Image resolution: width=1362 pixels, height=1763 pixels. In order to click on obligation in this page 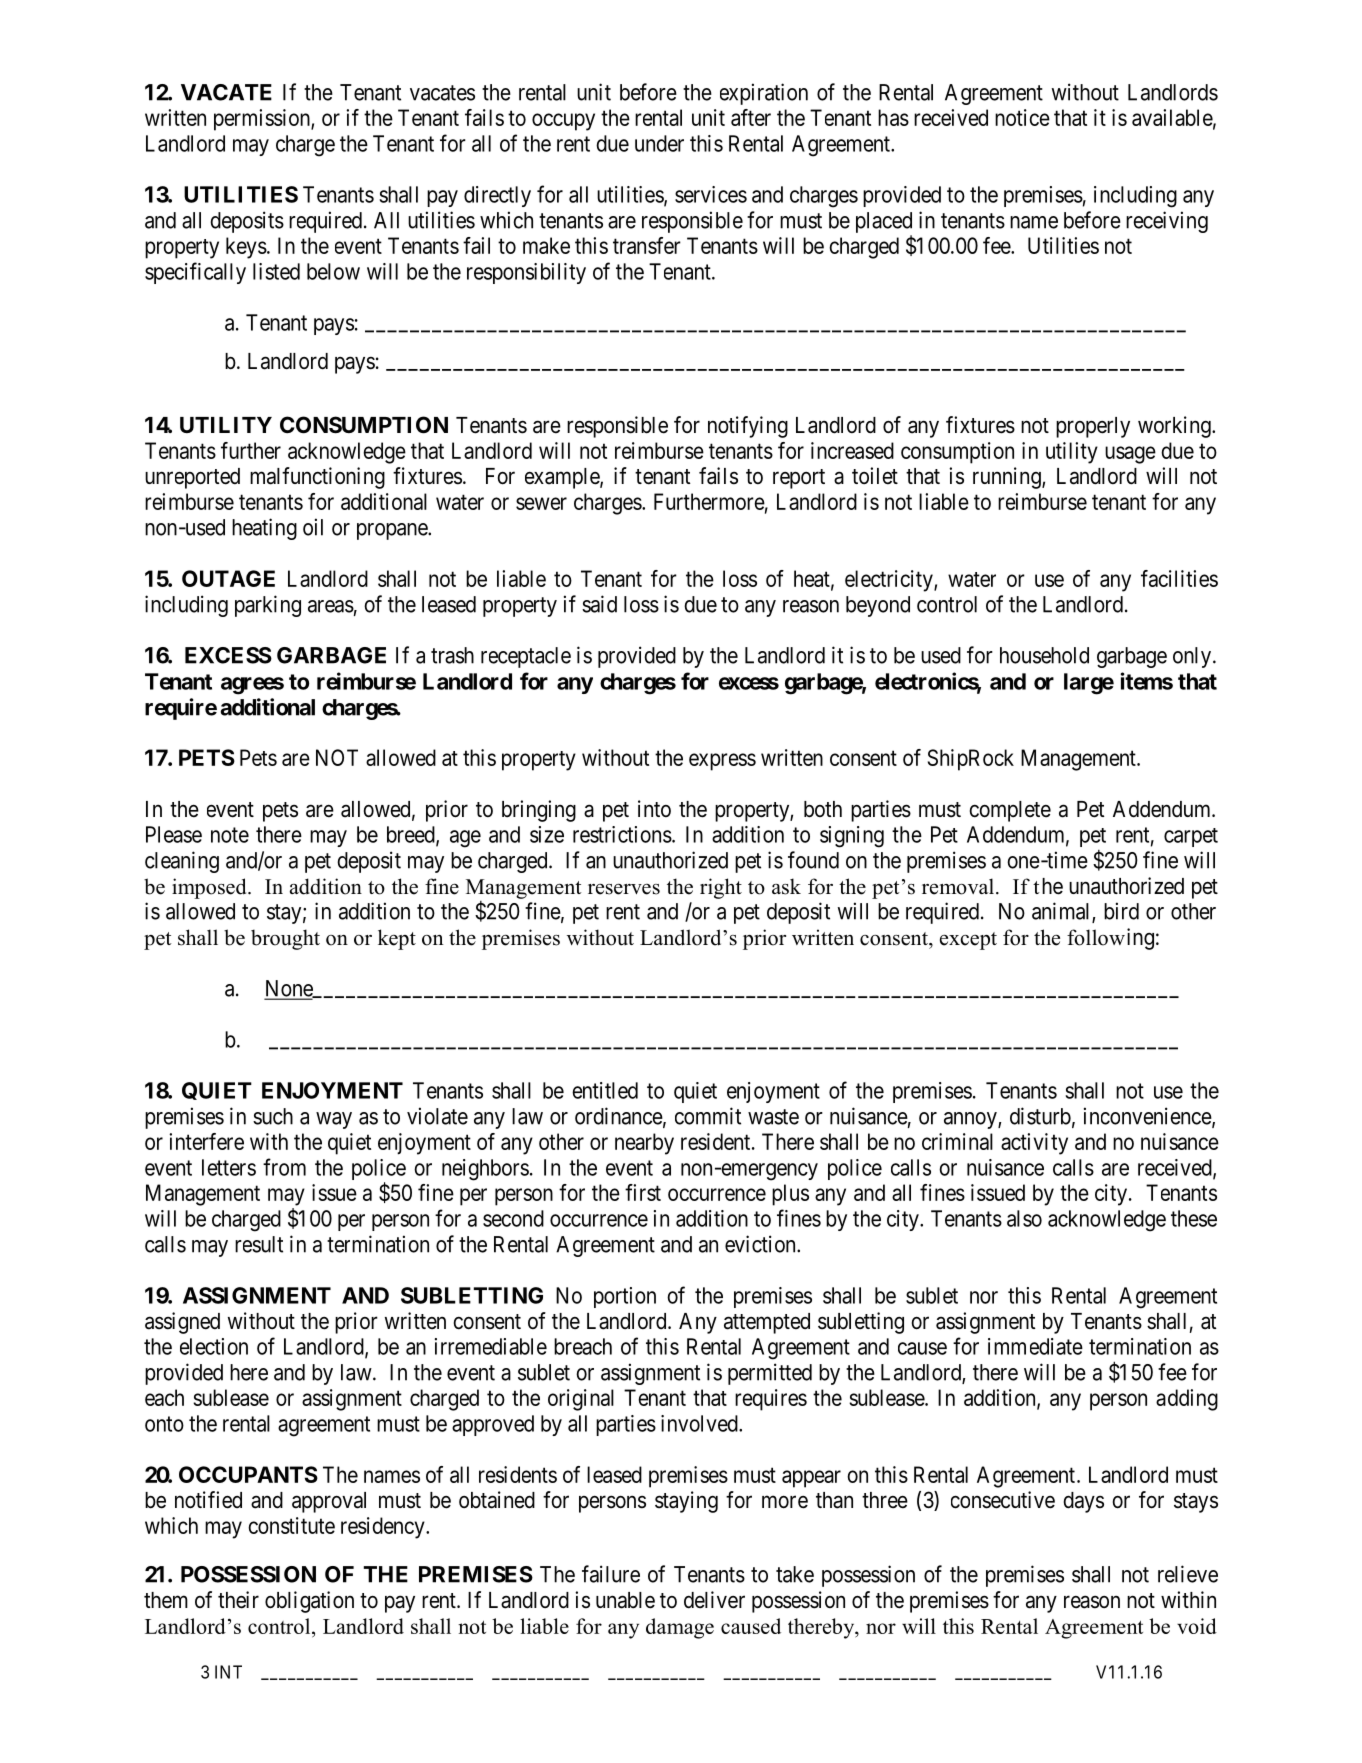, I will do `click(309, 1602)`.
